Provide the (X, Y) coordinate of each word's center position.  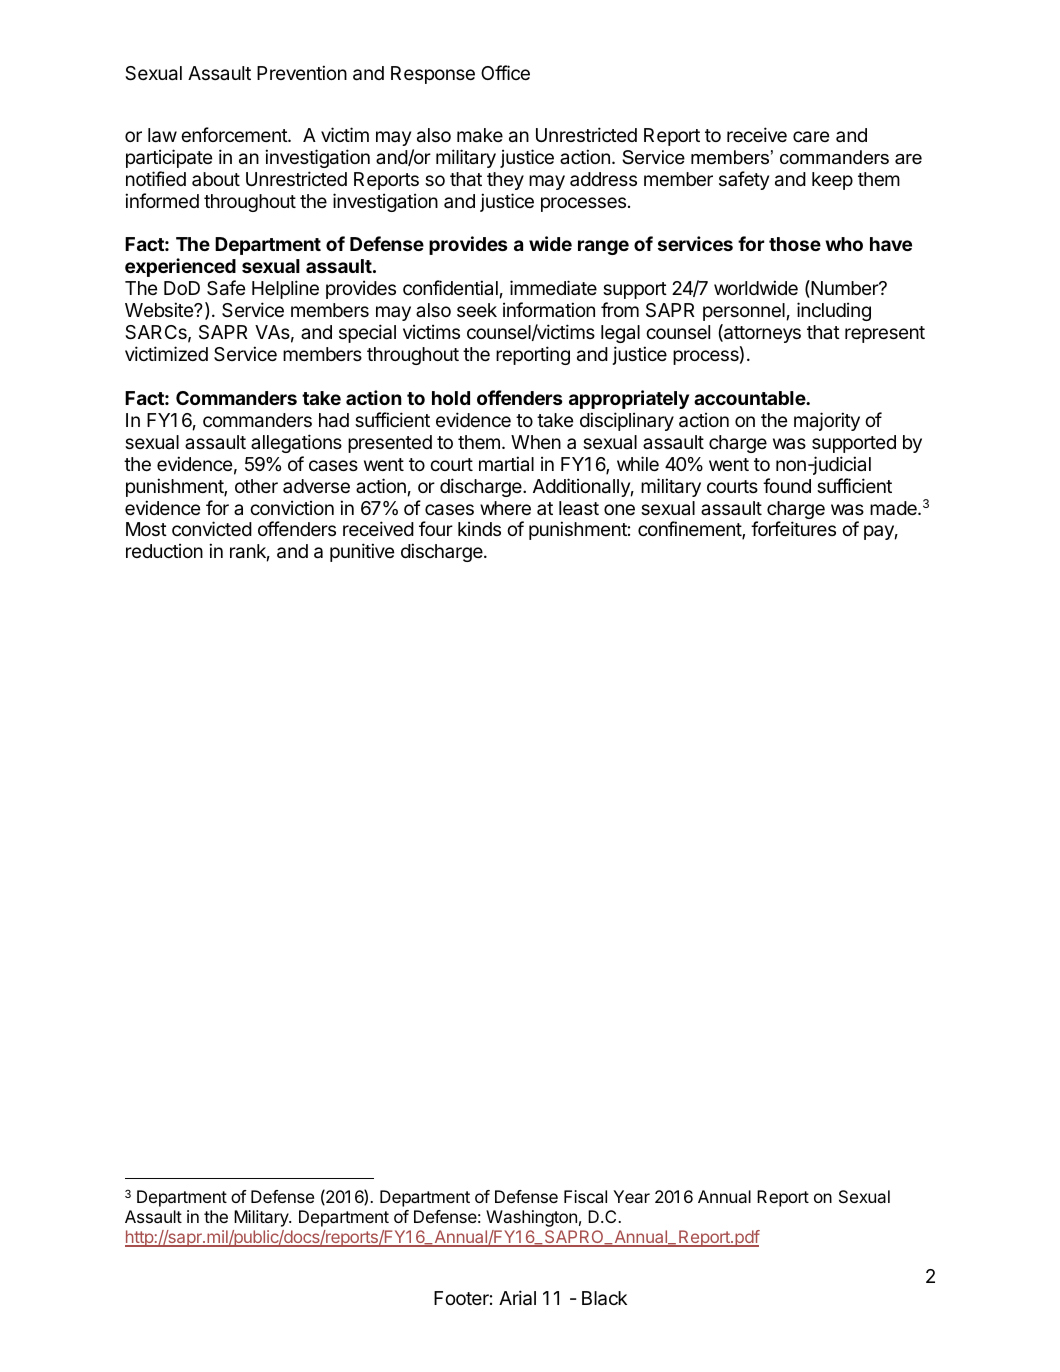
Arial (517, 1298)
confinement (690, 530)
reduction (164, 550)
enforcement (235, 134)
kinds (479, 528)
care (811, 137)
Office (505, 72)
